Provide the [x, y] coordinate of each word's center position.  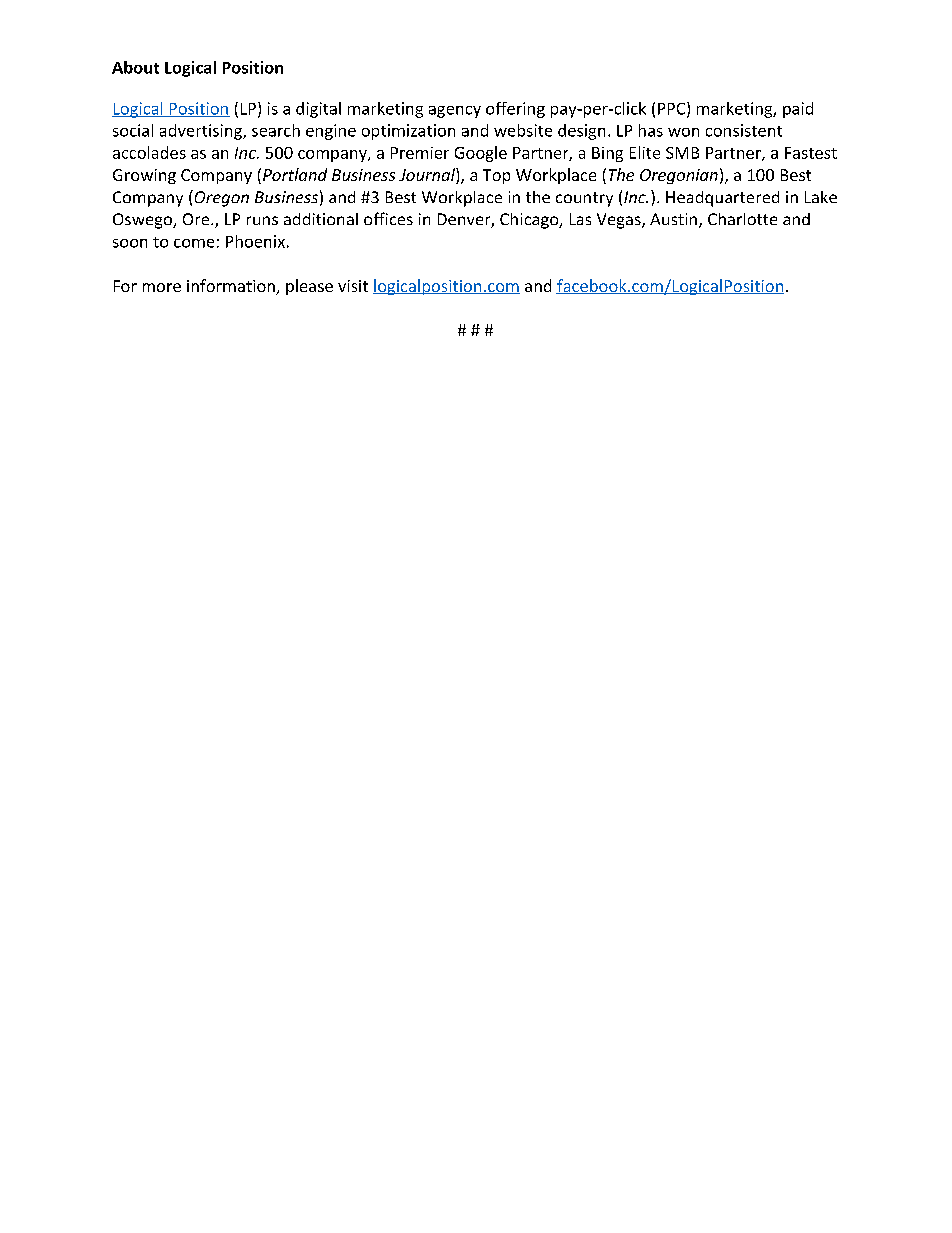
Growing [144, 176]
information [232, 287]
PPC [671, 109]
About [135, 67]
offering [515, 110]
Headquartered [722, 199]
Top [496, 176]
